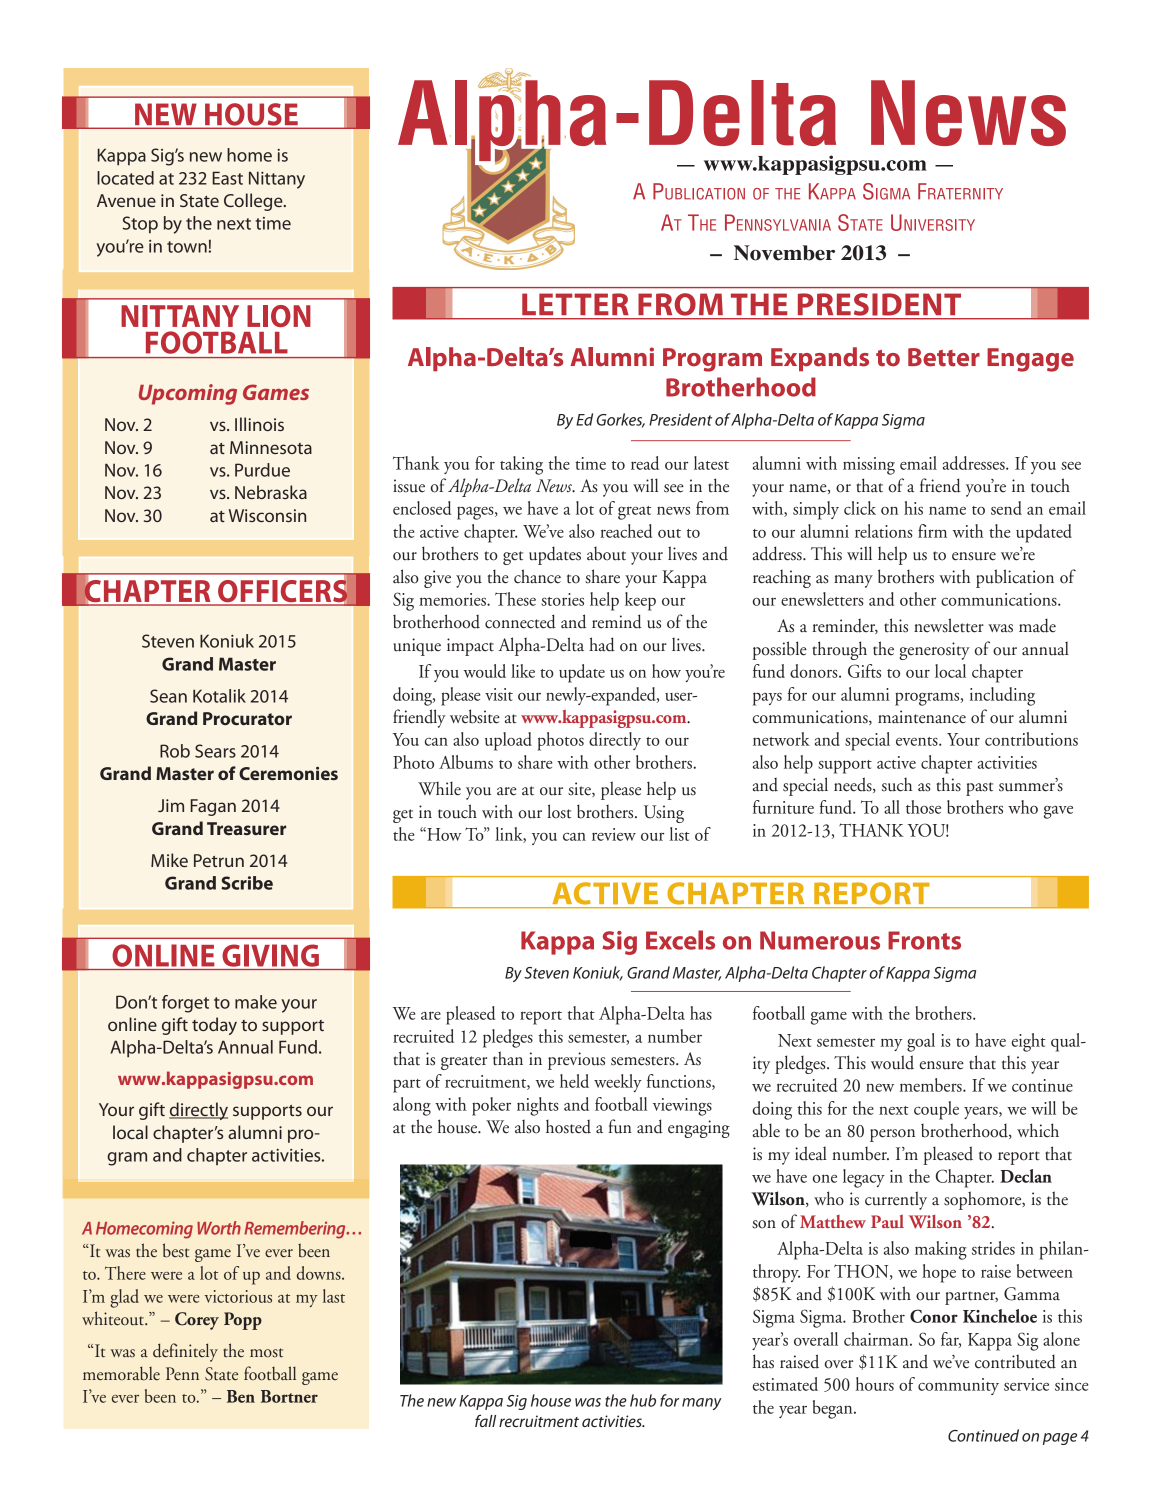  I want to click on Better, so click(944, 357).
